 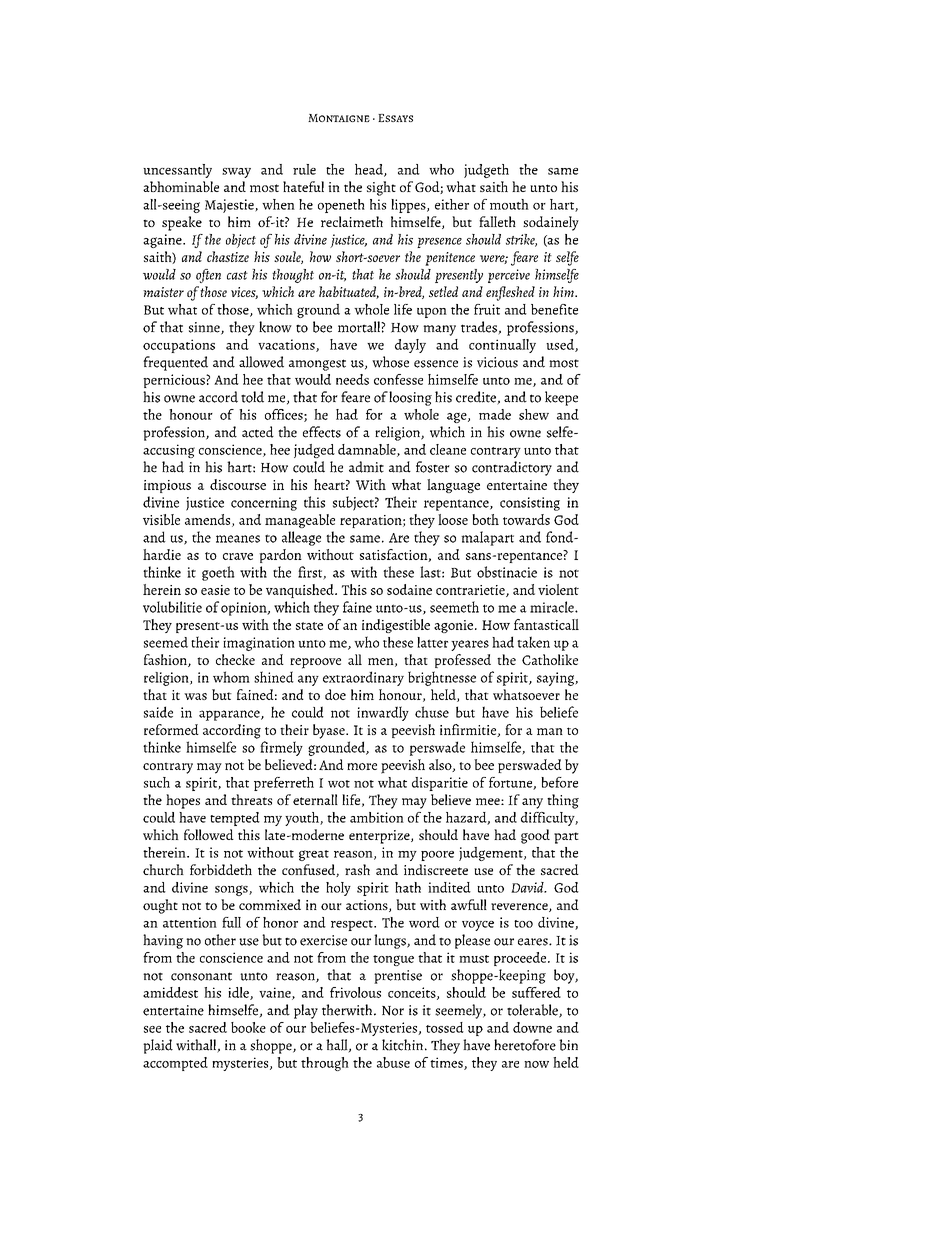 I want to click on Montaigne, so click(x=339, y=118).
